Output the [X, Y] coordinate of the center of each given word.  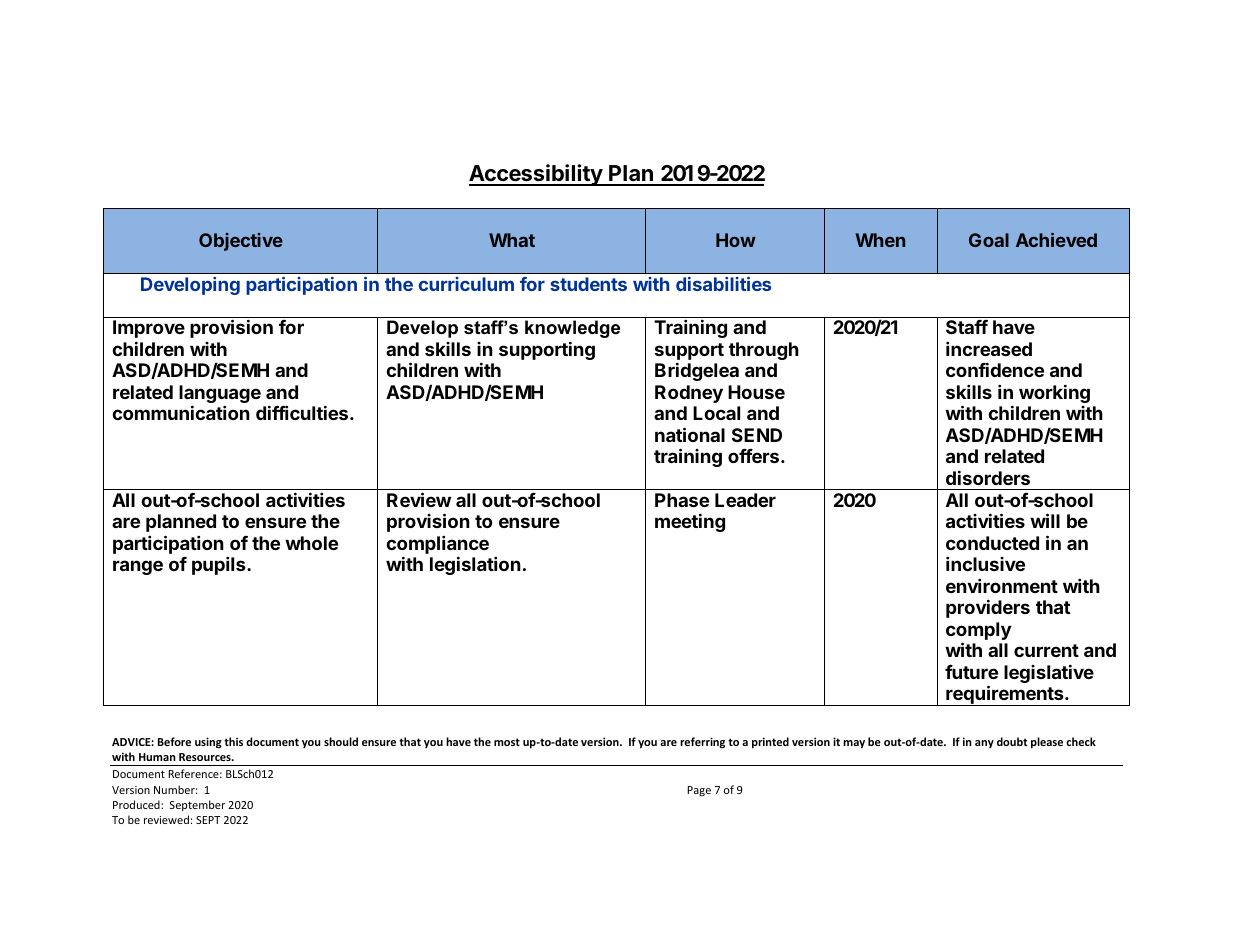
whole [311, 543]
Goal [989, 240]
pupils [220, 565]
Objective [241, 242]
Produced [137, 804]
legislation [475, 565]
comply [978, 632]
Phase [682, 500]
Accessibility [536, 175]
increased [989, 348]
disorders [988, 477]
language [220, 395]
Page [699, 791]
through [764, 351]
